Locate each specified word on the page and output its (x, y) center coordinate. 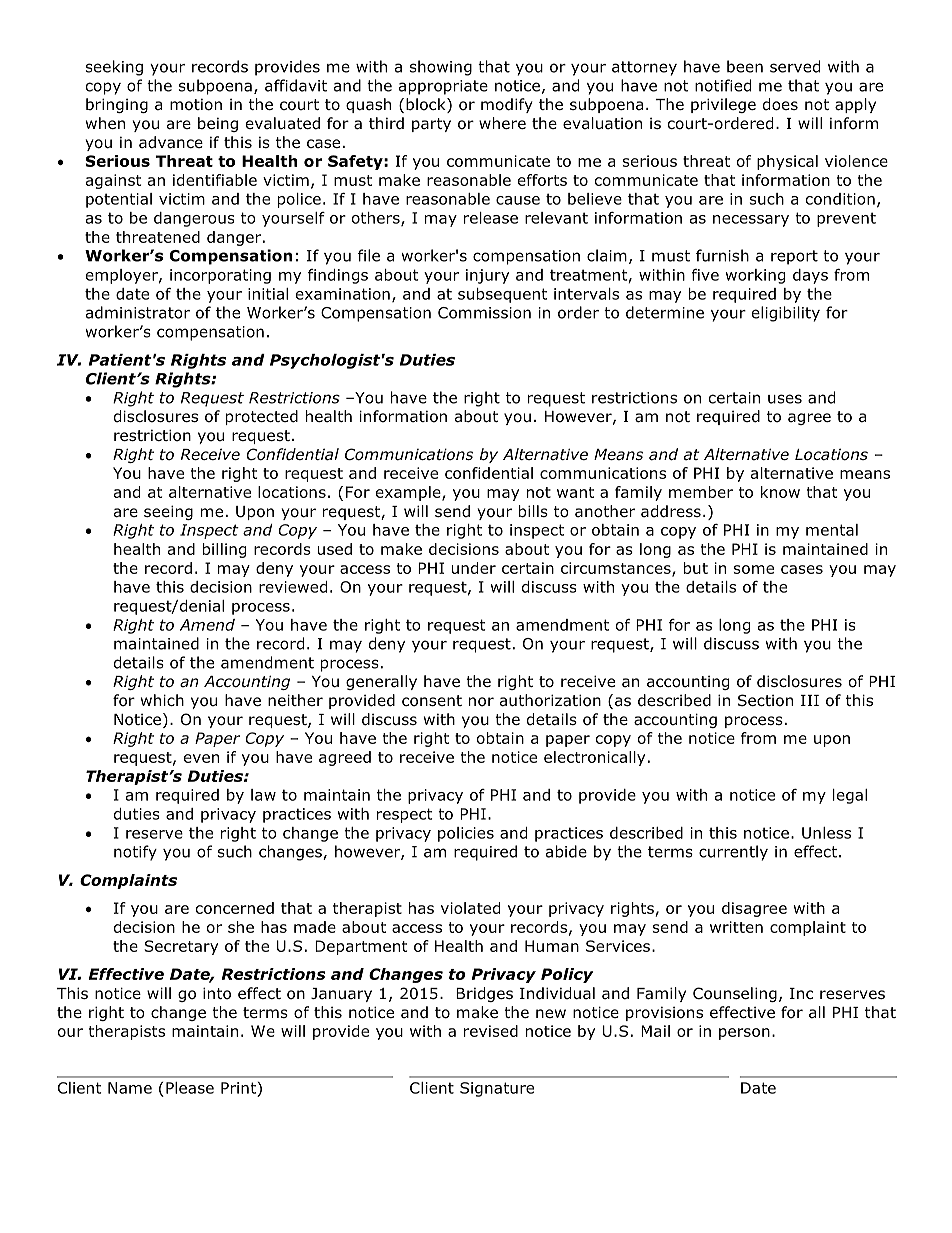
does (780, 104)
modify (507, 105)
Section (765, 700)
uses (785, 399)
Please (190, 1088)
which (162, 700)
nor (481, 702)
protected (262, 417)
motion (196, 105)
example (409, 493)
